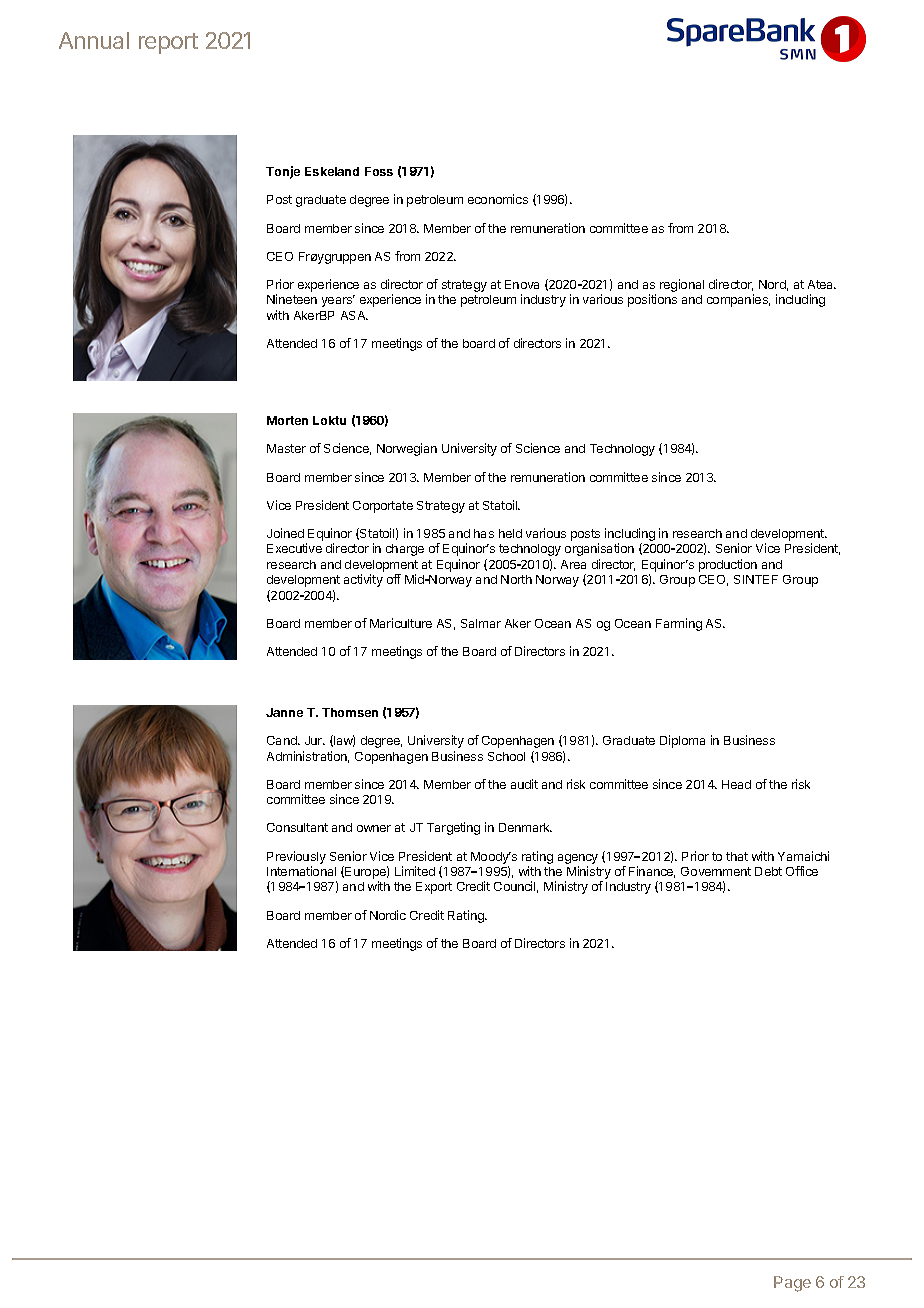 Image resolution: width=924 pixels, height=1308 pixels. Describe the element at coordinates (168, 43) in the screenshot. I see `report` at that location.
